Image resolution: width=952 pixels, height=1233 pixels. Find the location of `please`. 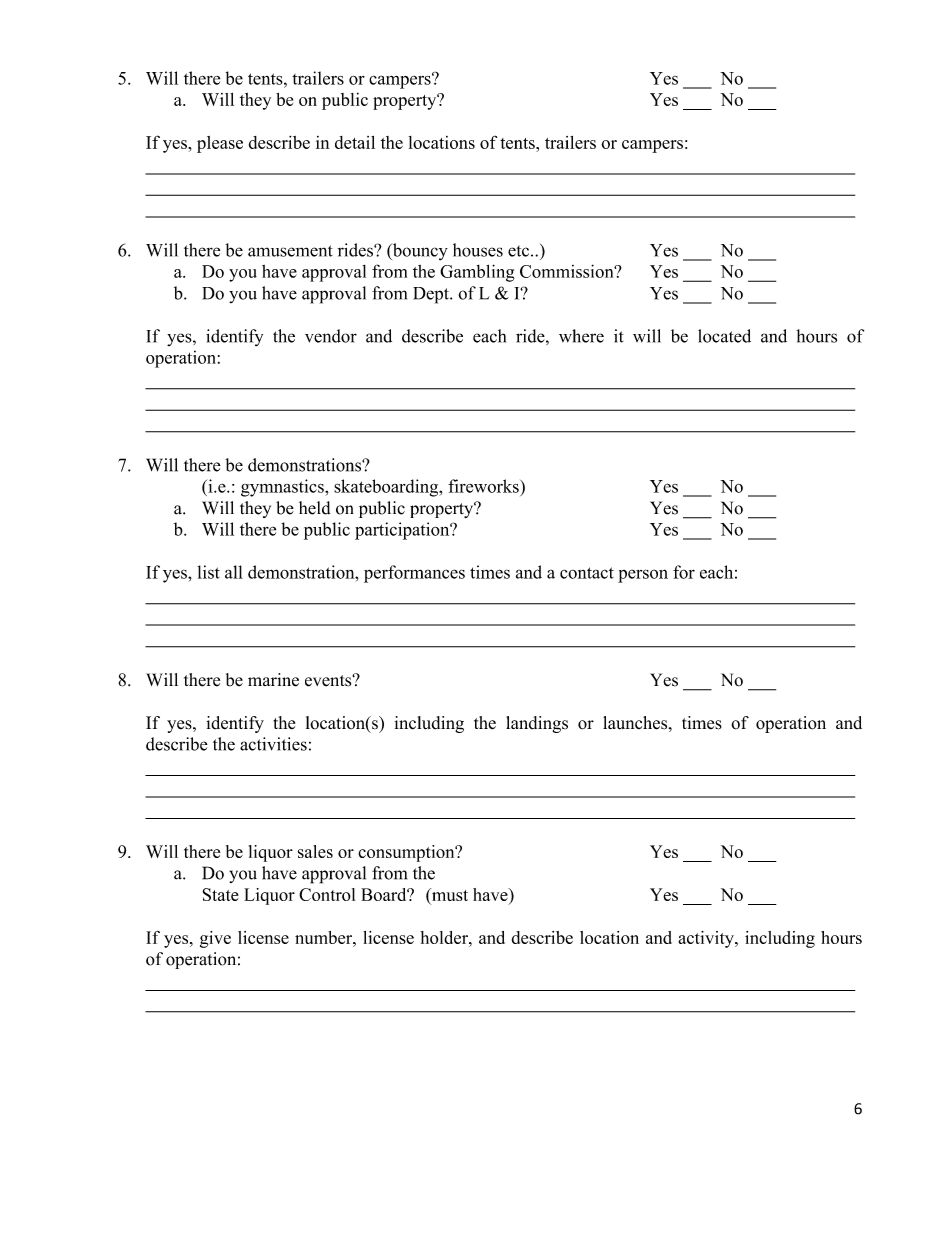

please is located at coordinates (220, 144).
